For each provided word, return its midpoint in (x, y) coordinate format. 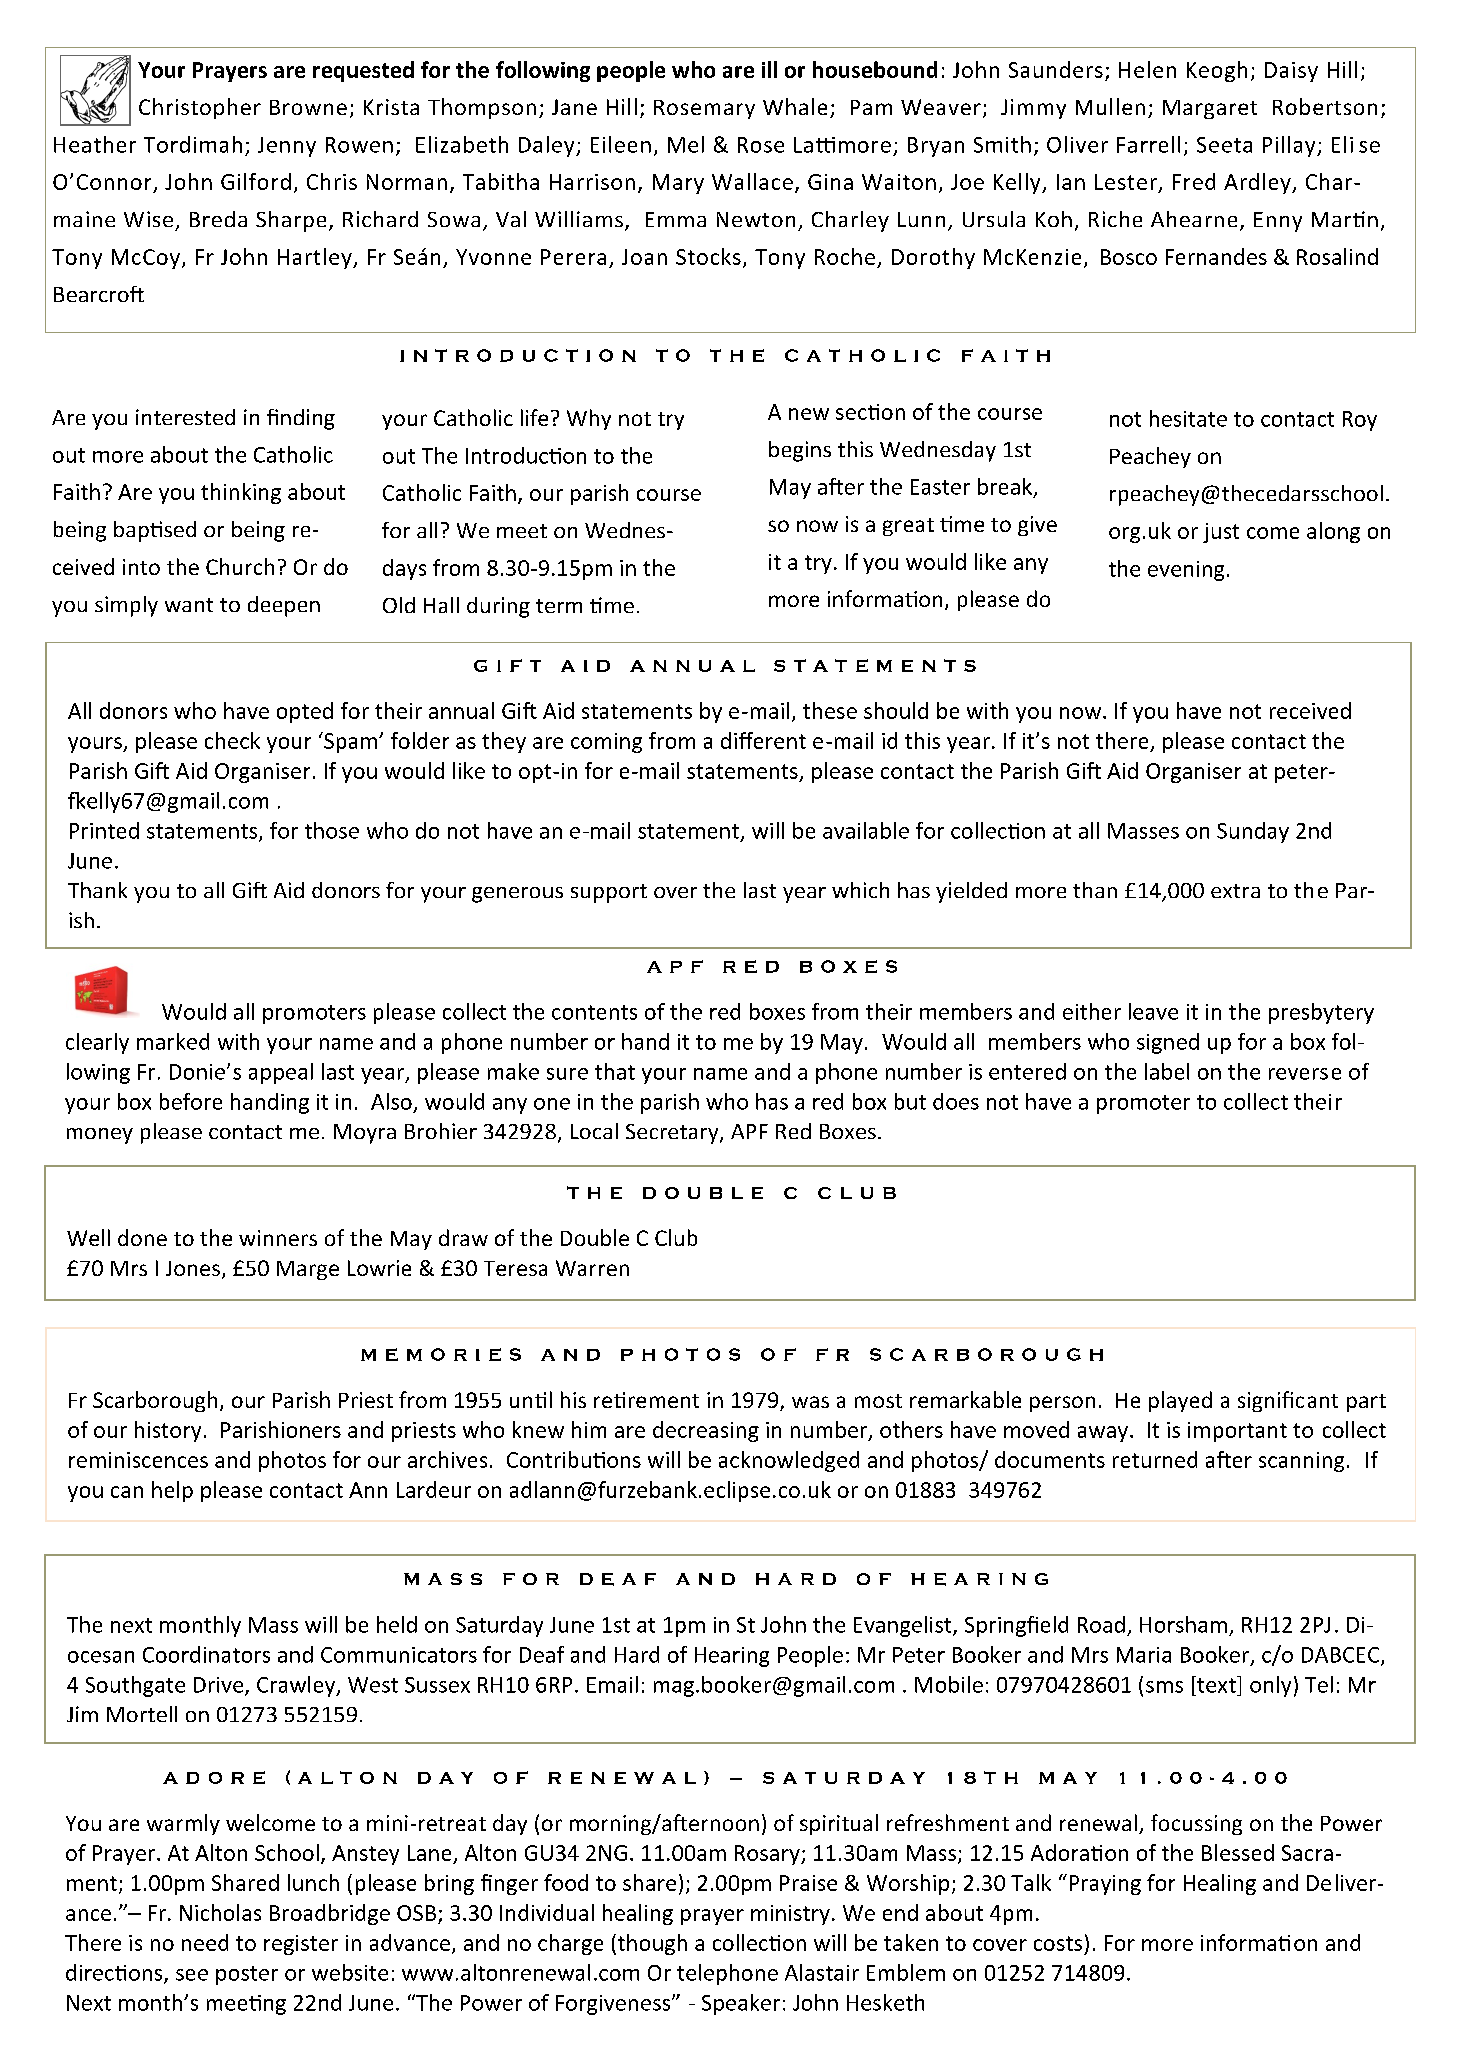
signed (1168, 1043)
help (172, 1491)
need (205, 1942)
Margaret (1210, 109)
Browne (308, 107)
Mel (686, 144)
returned (1155, 1459)
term (559, 606)
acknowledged (789, 1461)
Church (240, 566)
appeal (281, 1073)
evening (1186, 571)
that (615, 1071)
